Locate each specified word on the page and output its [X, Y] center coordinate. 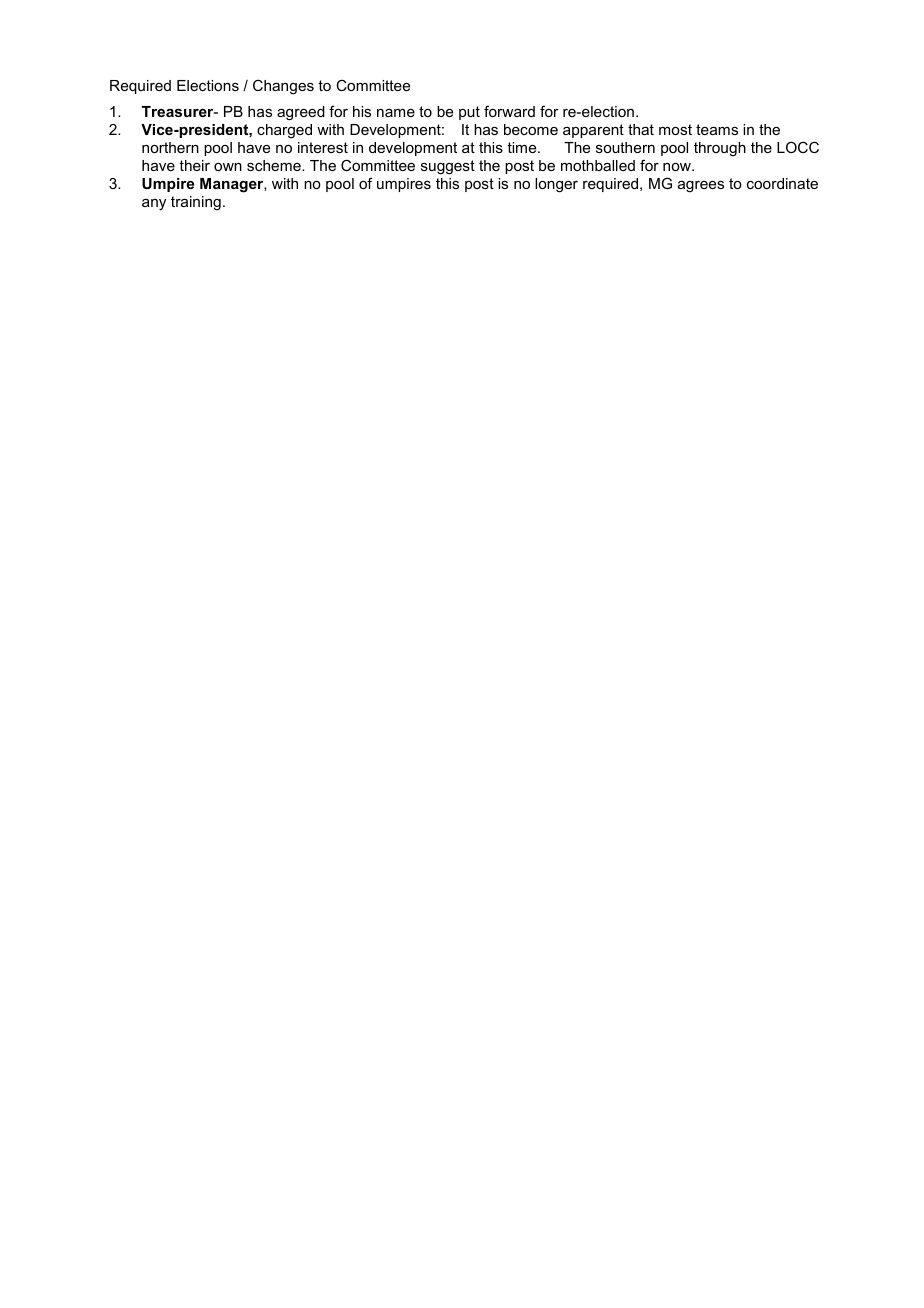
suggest [448, 167]
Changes [283, 87]
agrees [701, 187]
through [720, 149]
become [531, 129]
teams [717, 129]
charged [284, 131]
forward [509, 111]
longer [556, 185]
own [228, 167]
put [469, 113]
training [196, 203]
